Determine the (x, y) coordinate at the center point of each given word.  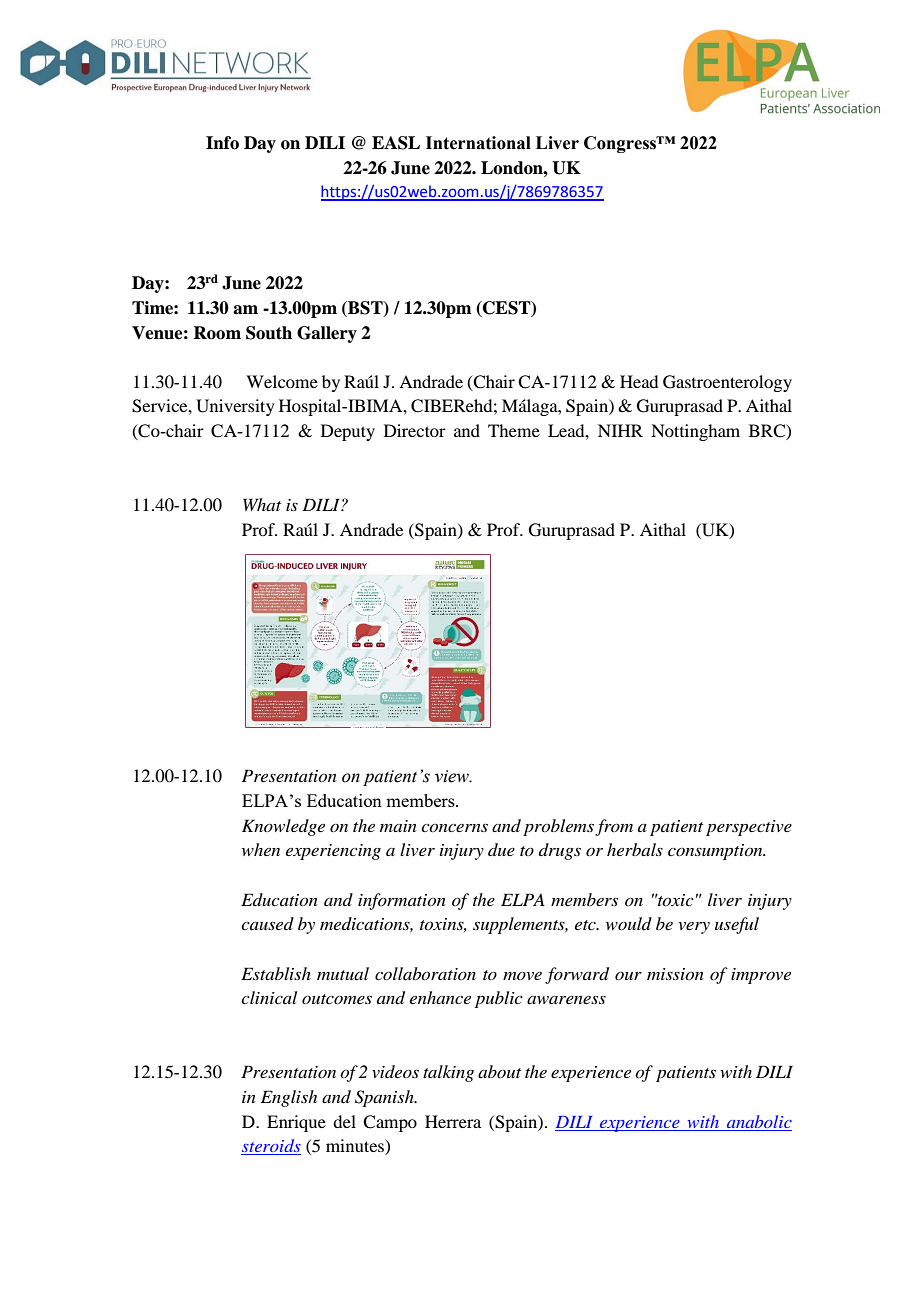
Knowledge (283, 827)
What (262, 504)
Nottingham (695, 432)
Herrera (453, 1121)
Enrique (296, 1123)
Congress (621, 144)
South (269, 333)
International (478, 143)
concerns (454, 827)
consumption (716, 852)
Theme (514, 430)
